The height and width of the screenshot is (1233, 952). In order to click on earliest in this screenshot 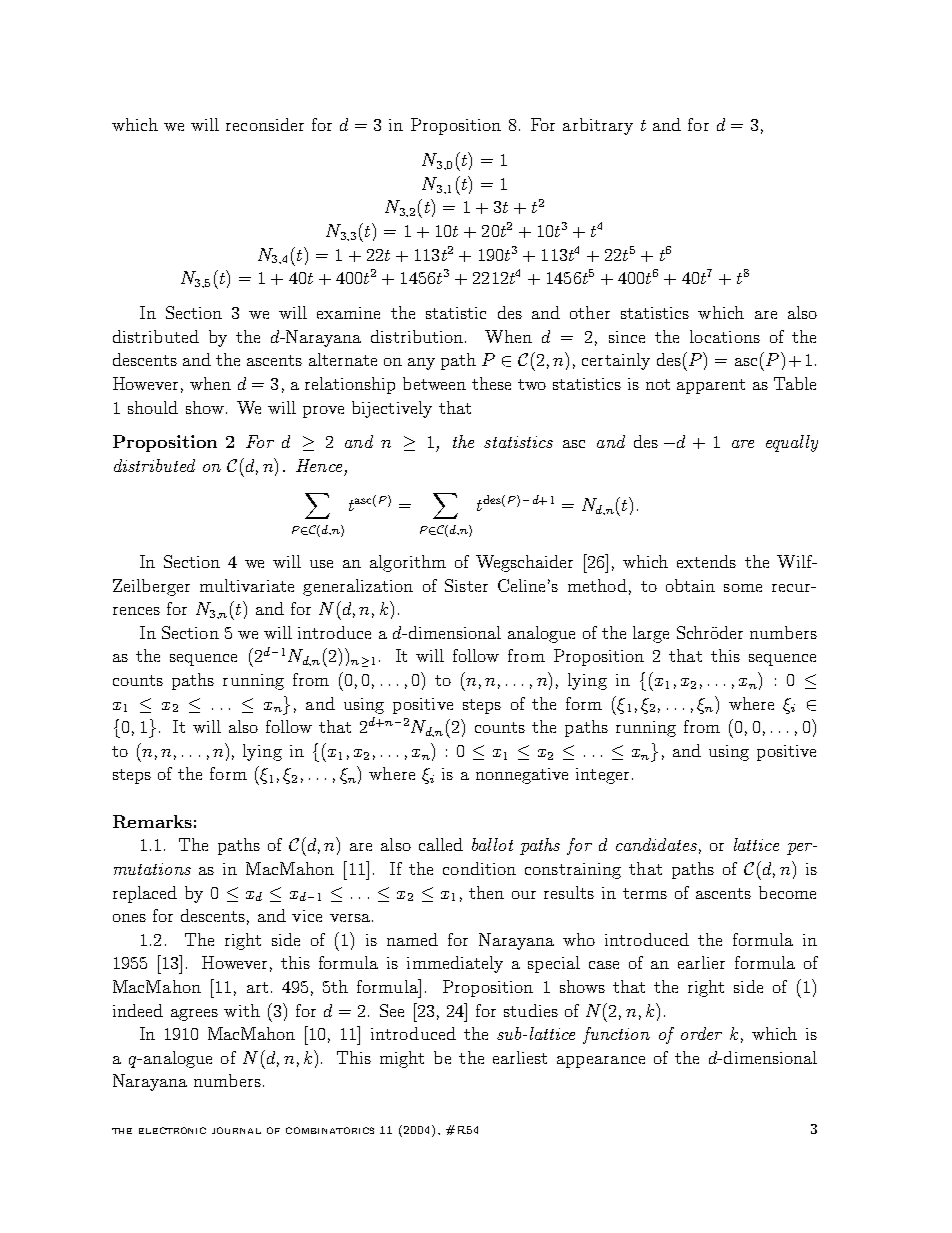, I will do `click(520, 1057)`.
